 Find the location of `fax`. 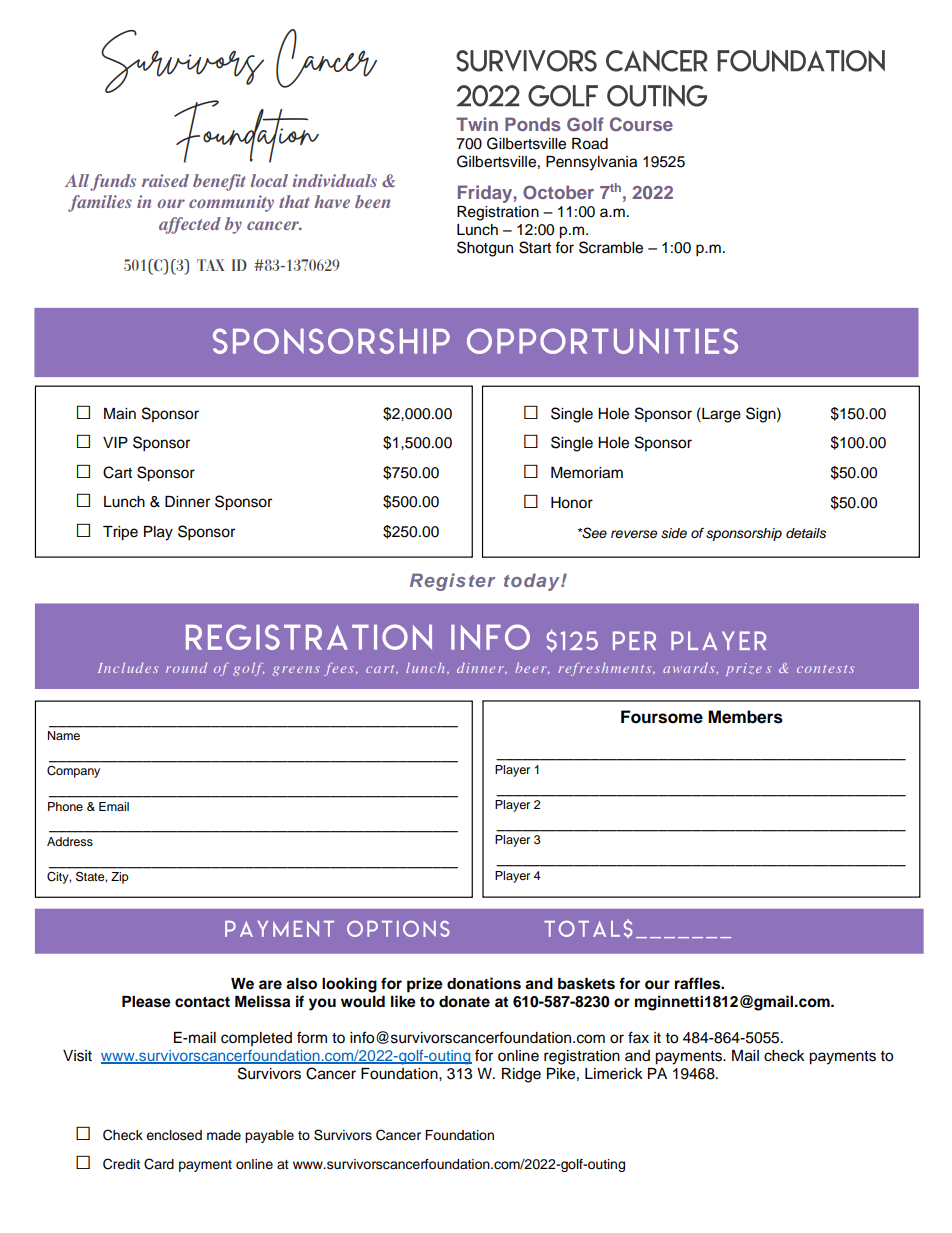

fax is located at coordinates (638, 1037).
